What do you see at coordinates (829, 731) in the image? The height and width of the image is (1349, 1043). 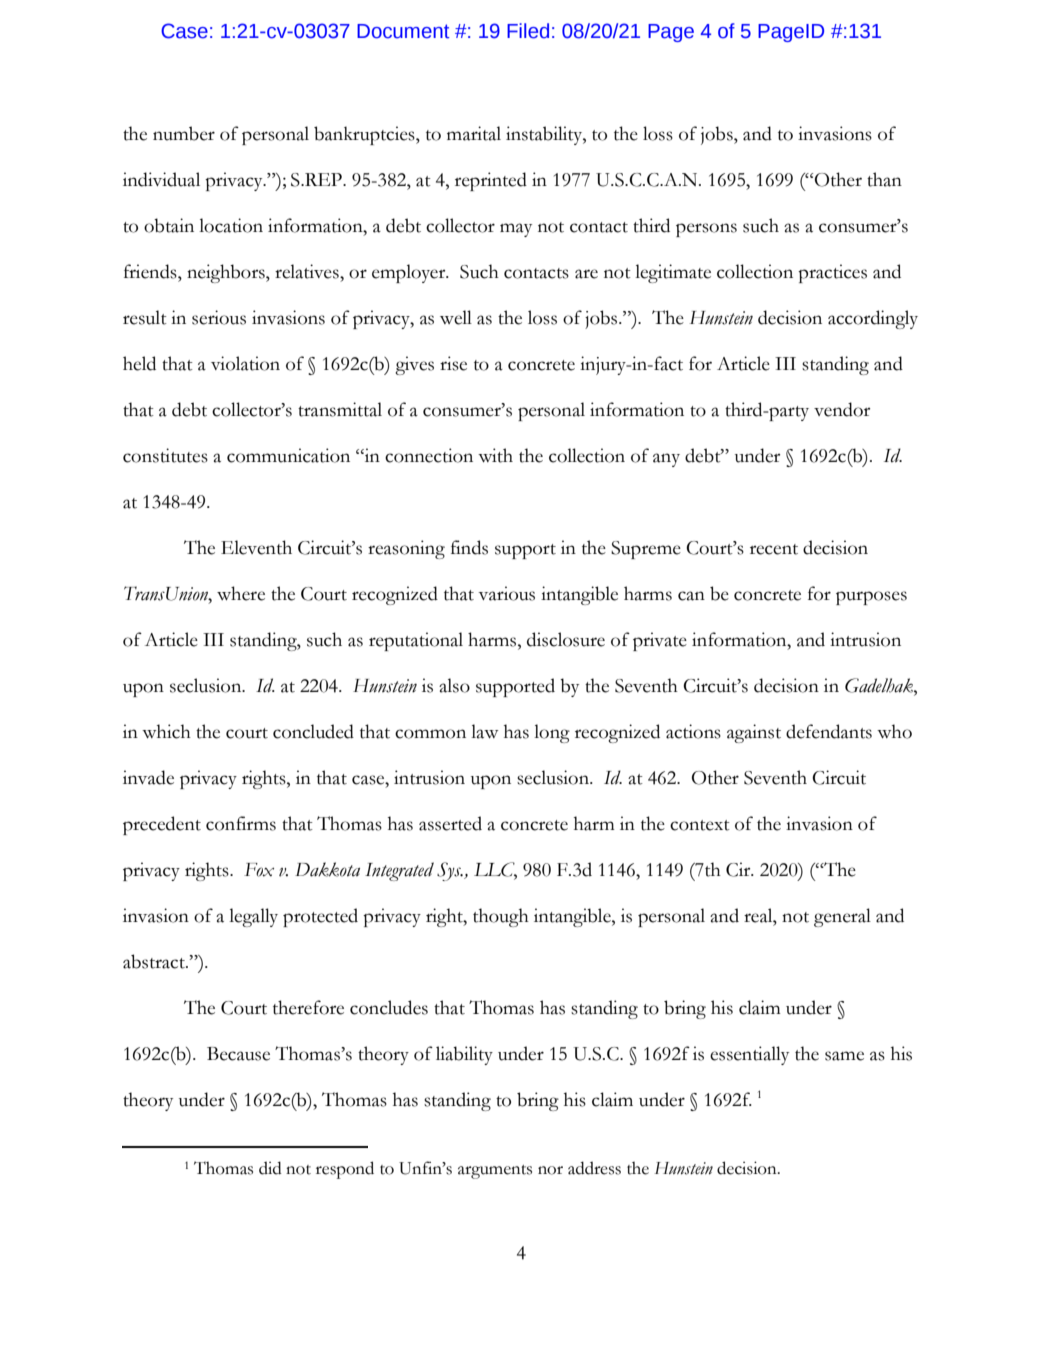 I see `defendants` at bounding box center [829, 731].
